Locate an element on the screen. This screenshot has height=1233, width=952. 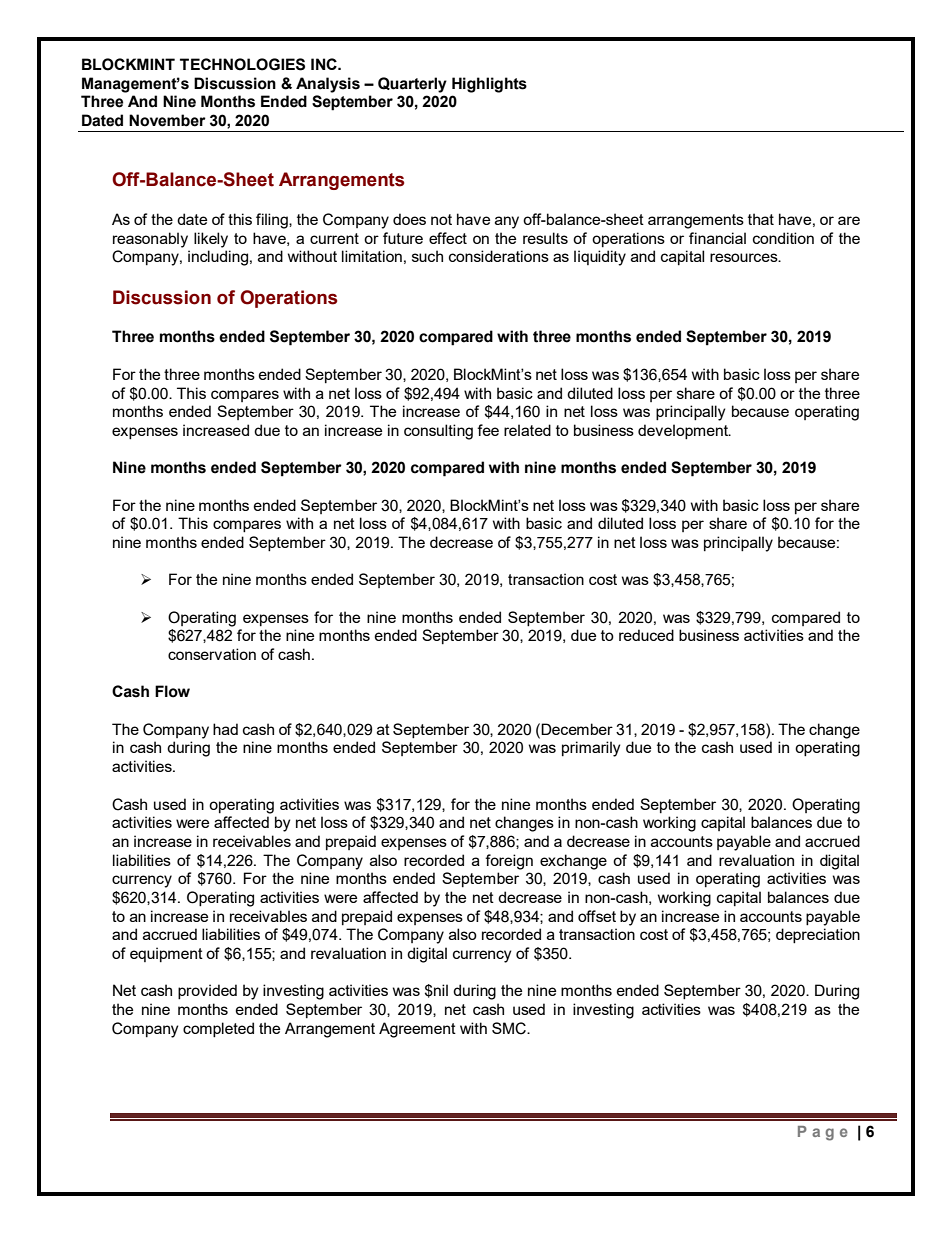
Highlights is located at coordinates (489, 85).
